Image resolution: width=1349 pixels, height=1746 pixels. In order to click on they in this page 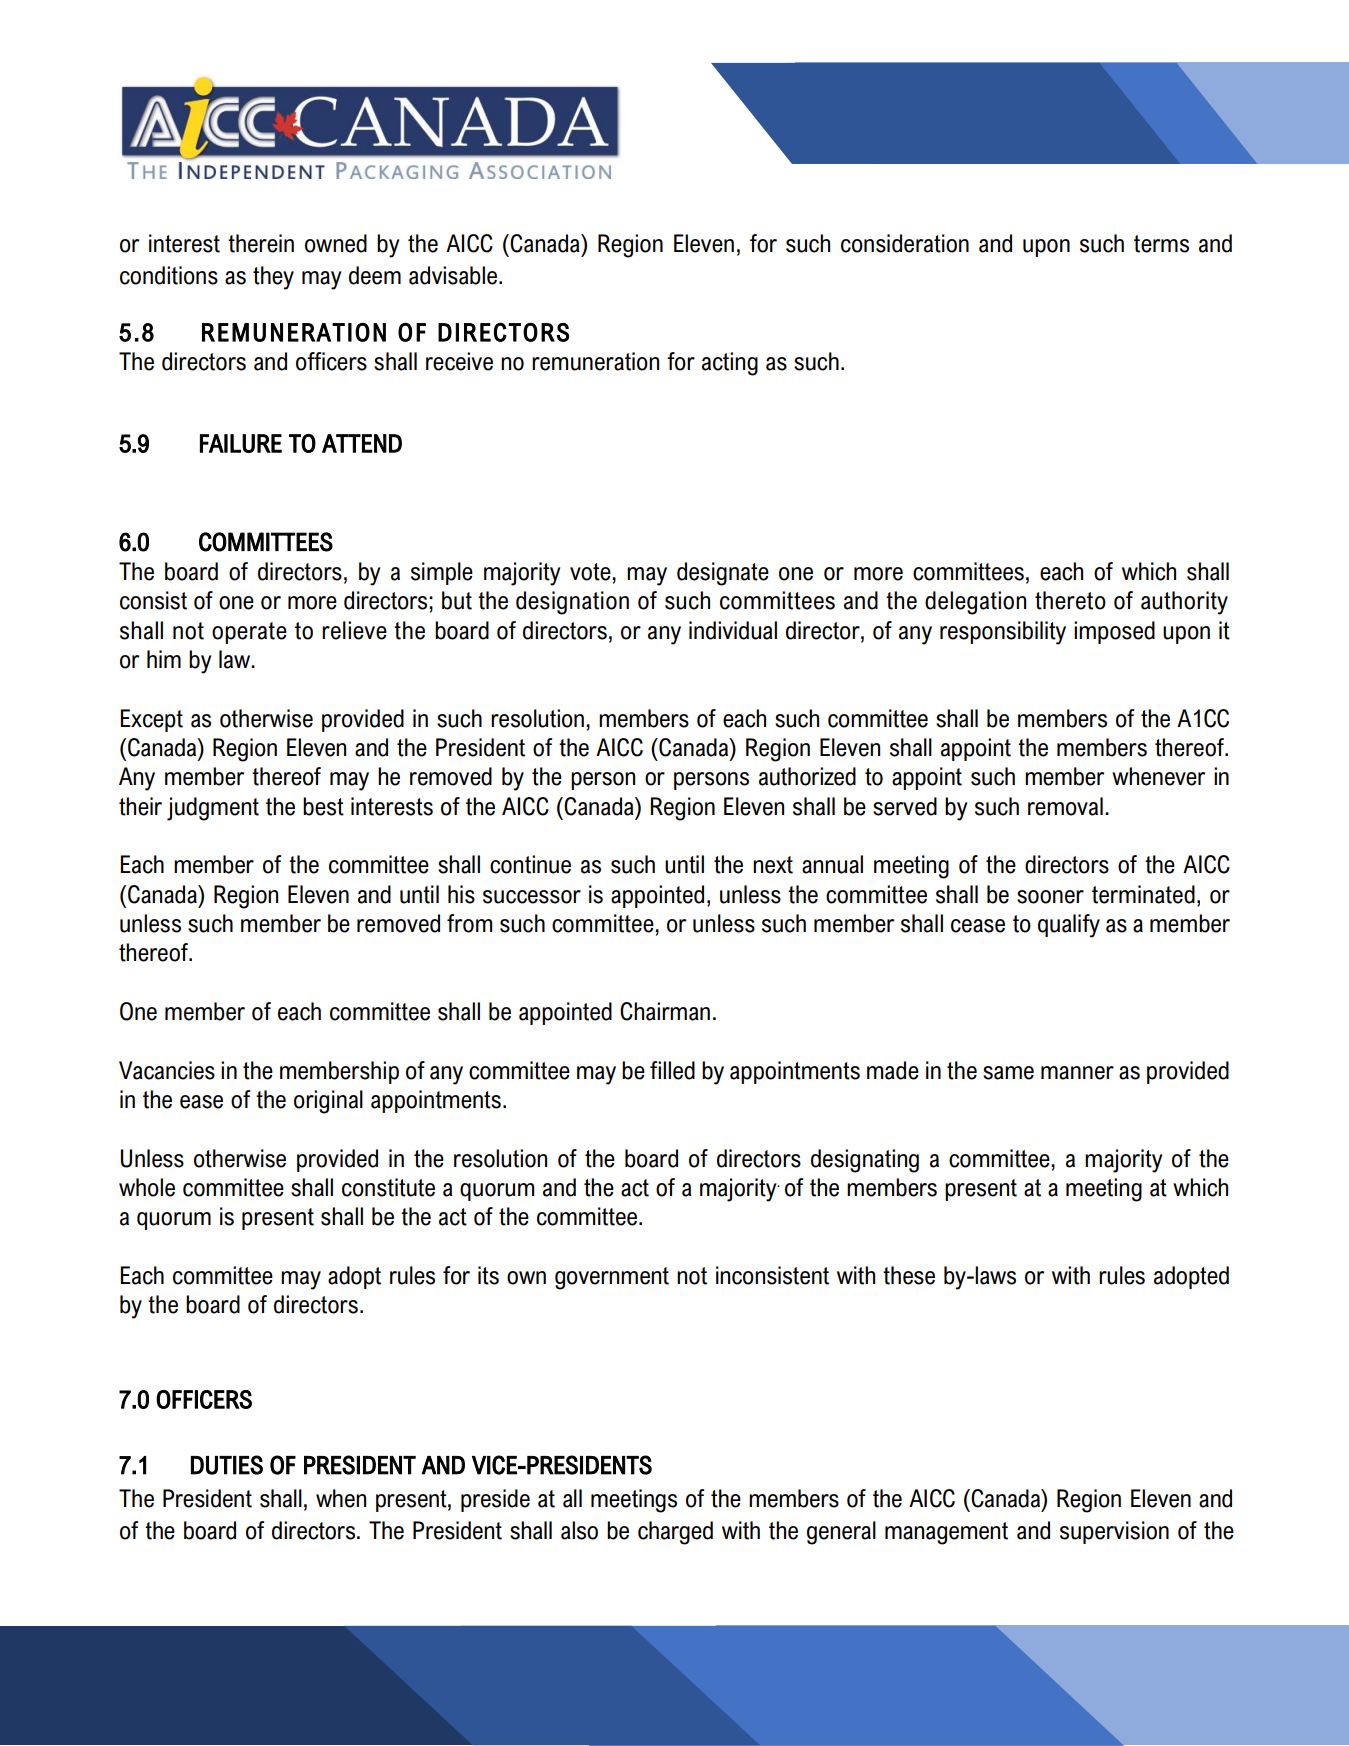, I will do `click(273, 278)`.
